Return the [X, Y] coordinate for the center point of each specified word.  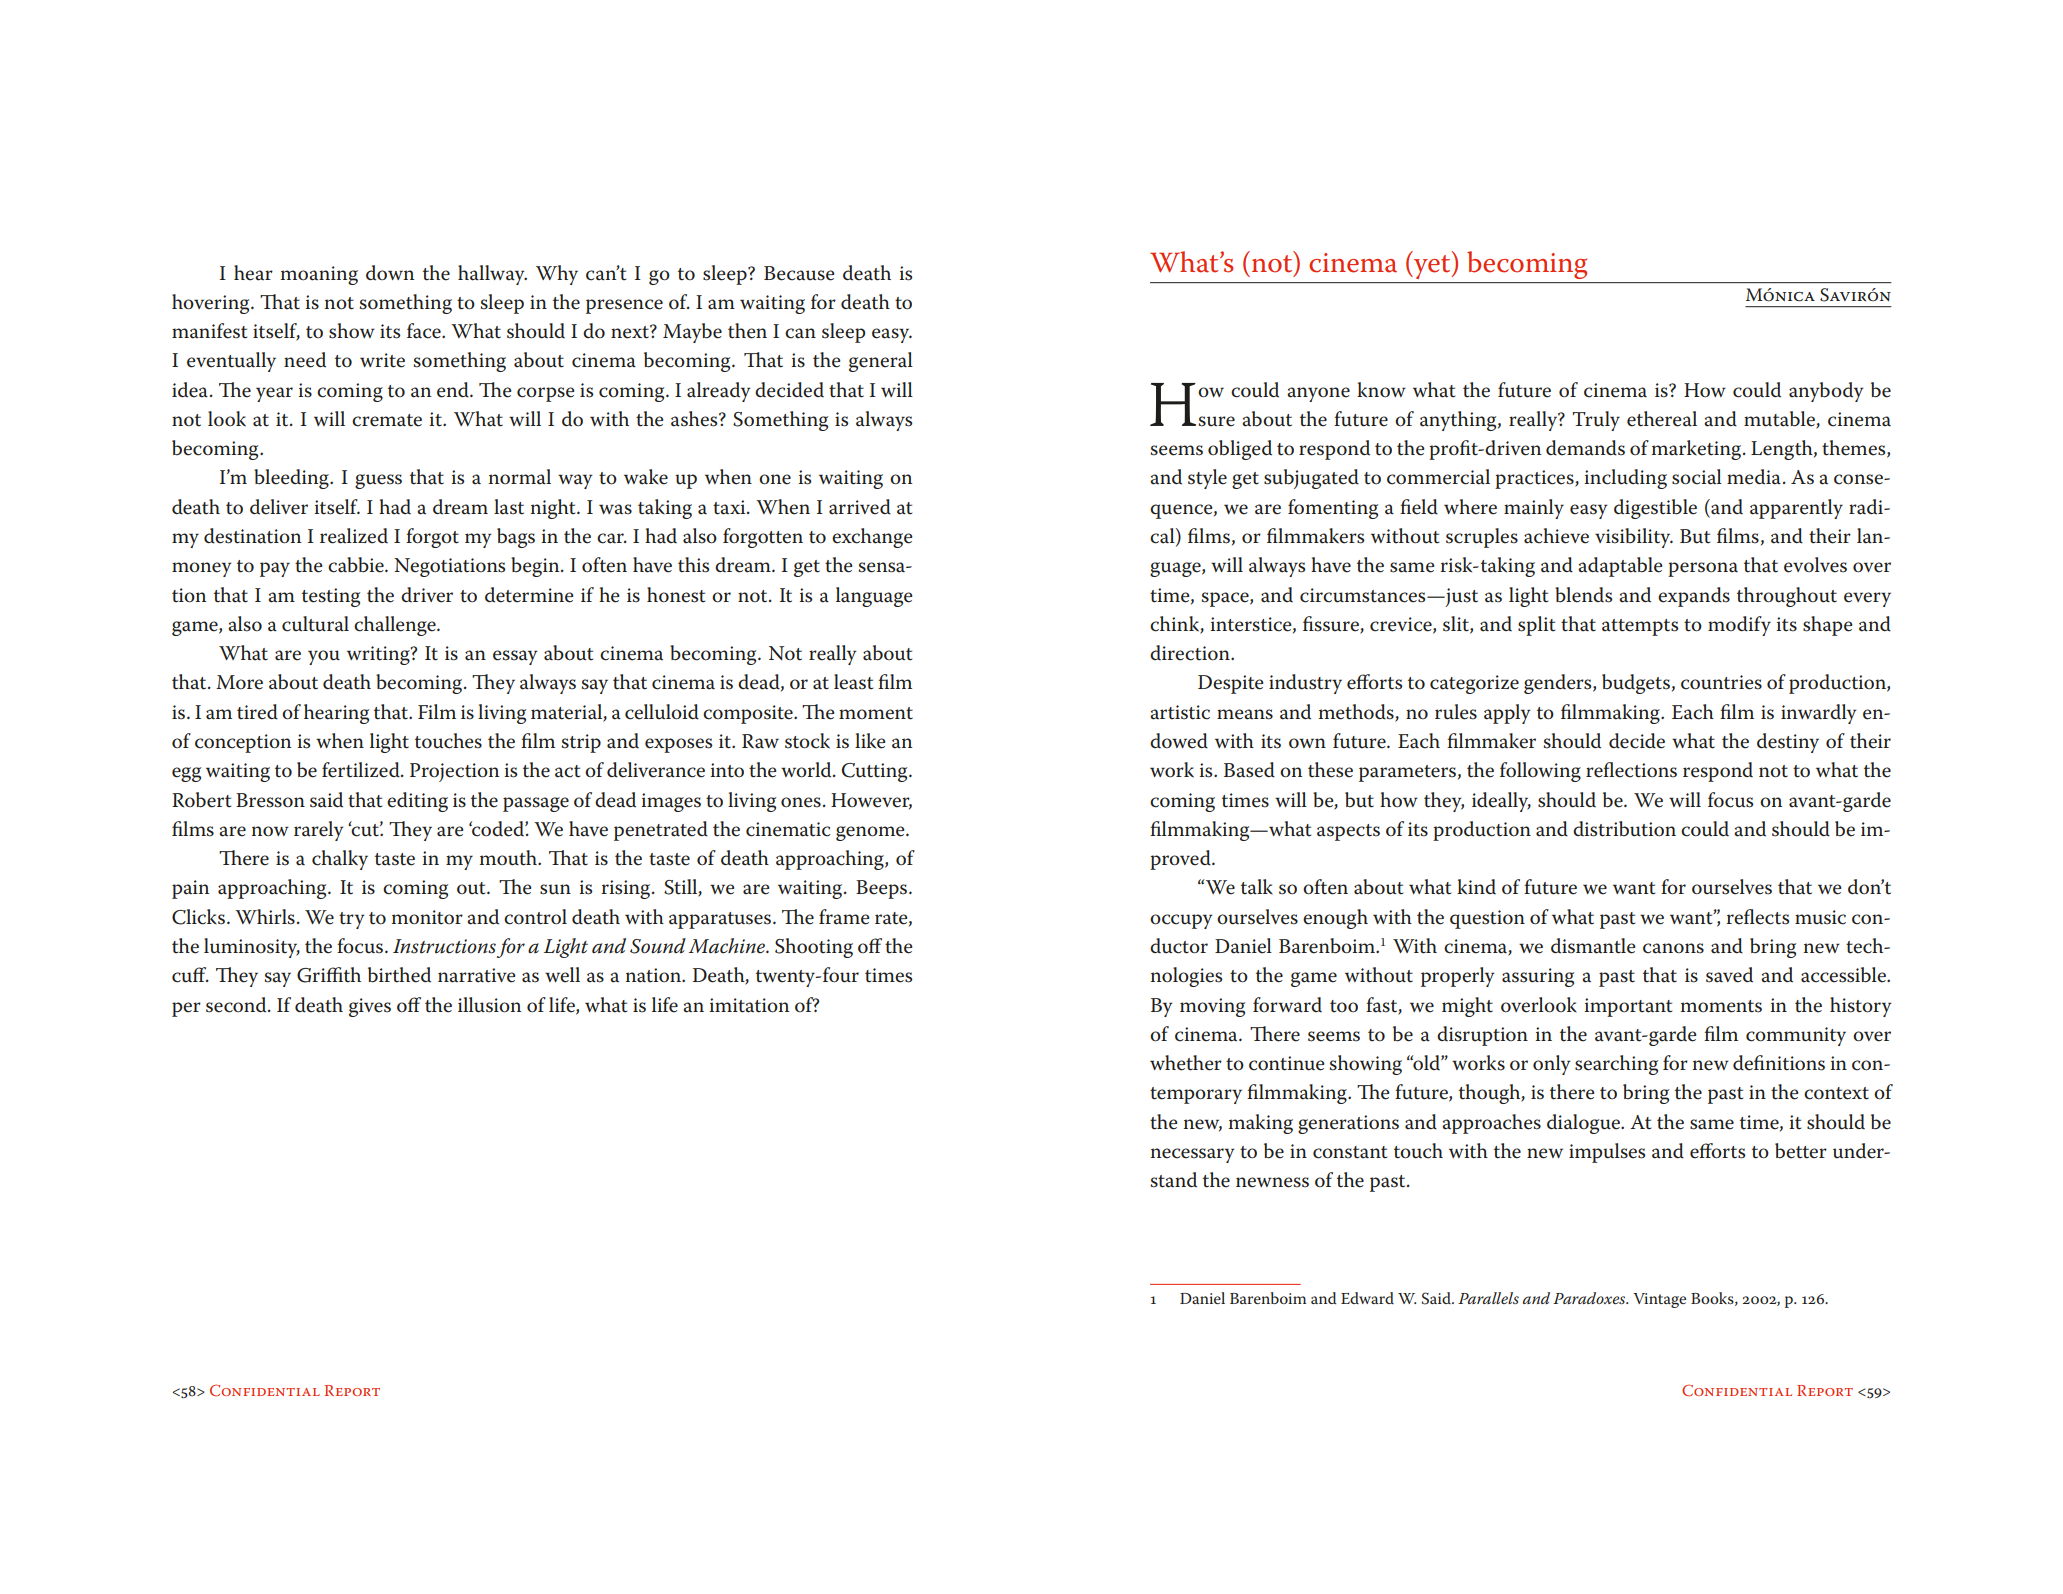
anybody [1826, 392]
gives [370, 1007]
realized [354, 536]
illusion [489, 1005]
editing [417, 802]
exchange [872, 538]
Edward [1367, 1298]
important [1628, 1007]
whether [1186, 1063]
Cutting [876, 772]
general [881, 362]
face [425, 331]
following [1540, 772]
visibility [1634, 538]
